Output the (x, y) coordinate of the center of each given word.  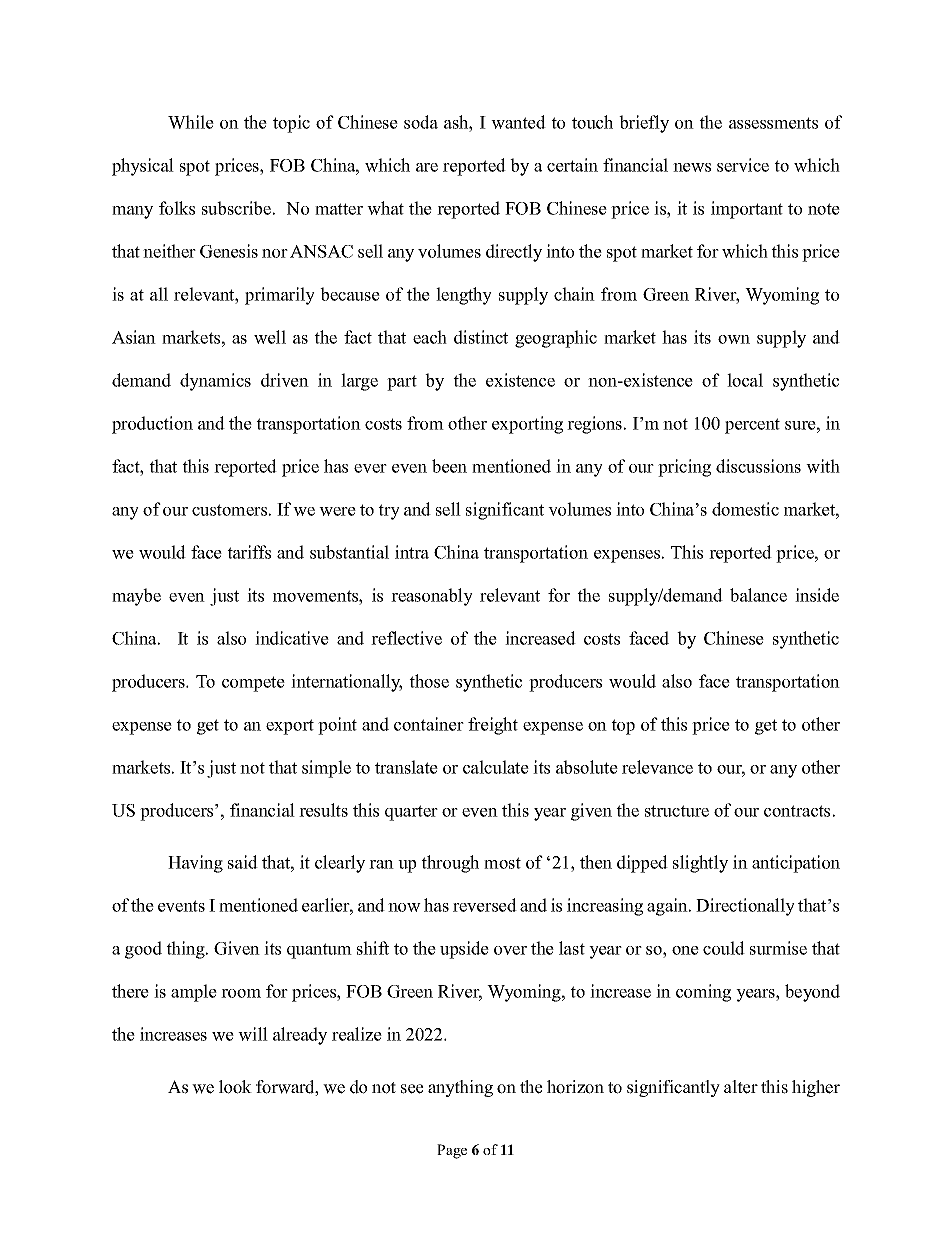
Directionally (745, 907)
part (402, 383)
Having (195, 864)
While (191, 122)
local (745, 380)
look (235, 1087)
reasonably (432, 597)
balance (758, 595)
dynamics (215, 382)
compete (253, 684)
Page (452, 1151)
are (427, 167)
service (743, 165)
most (502, 863)
